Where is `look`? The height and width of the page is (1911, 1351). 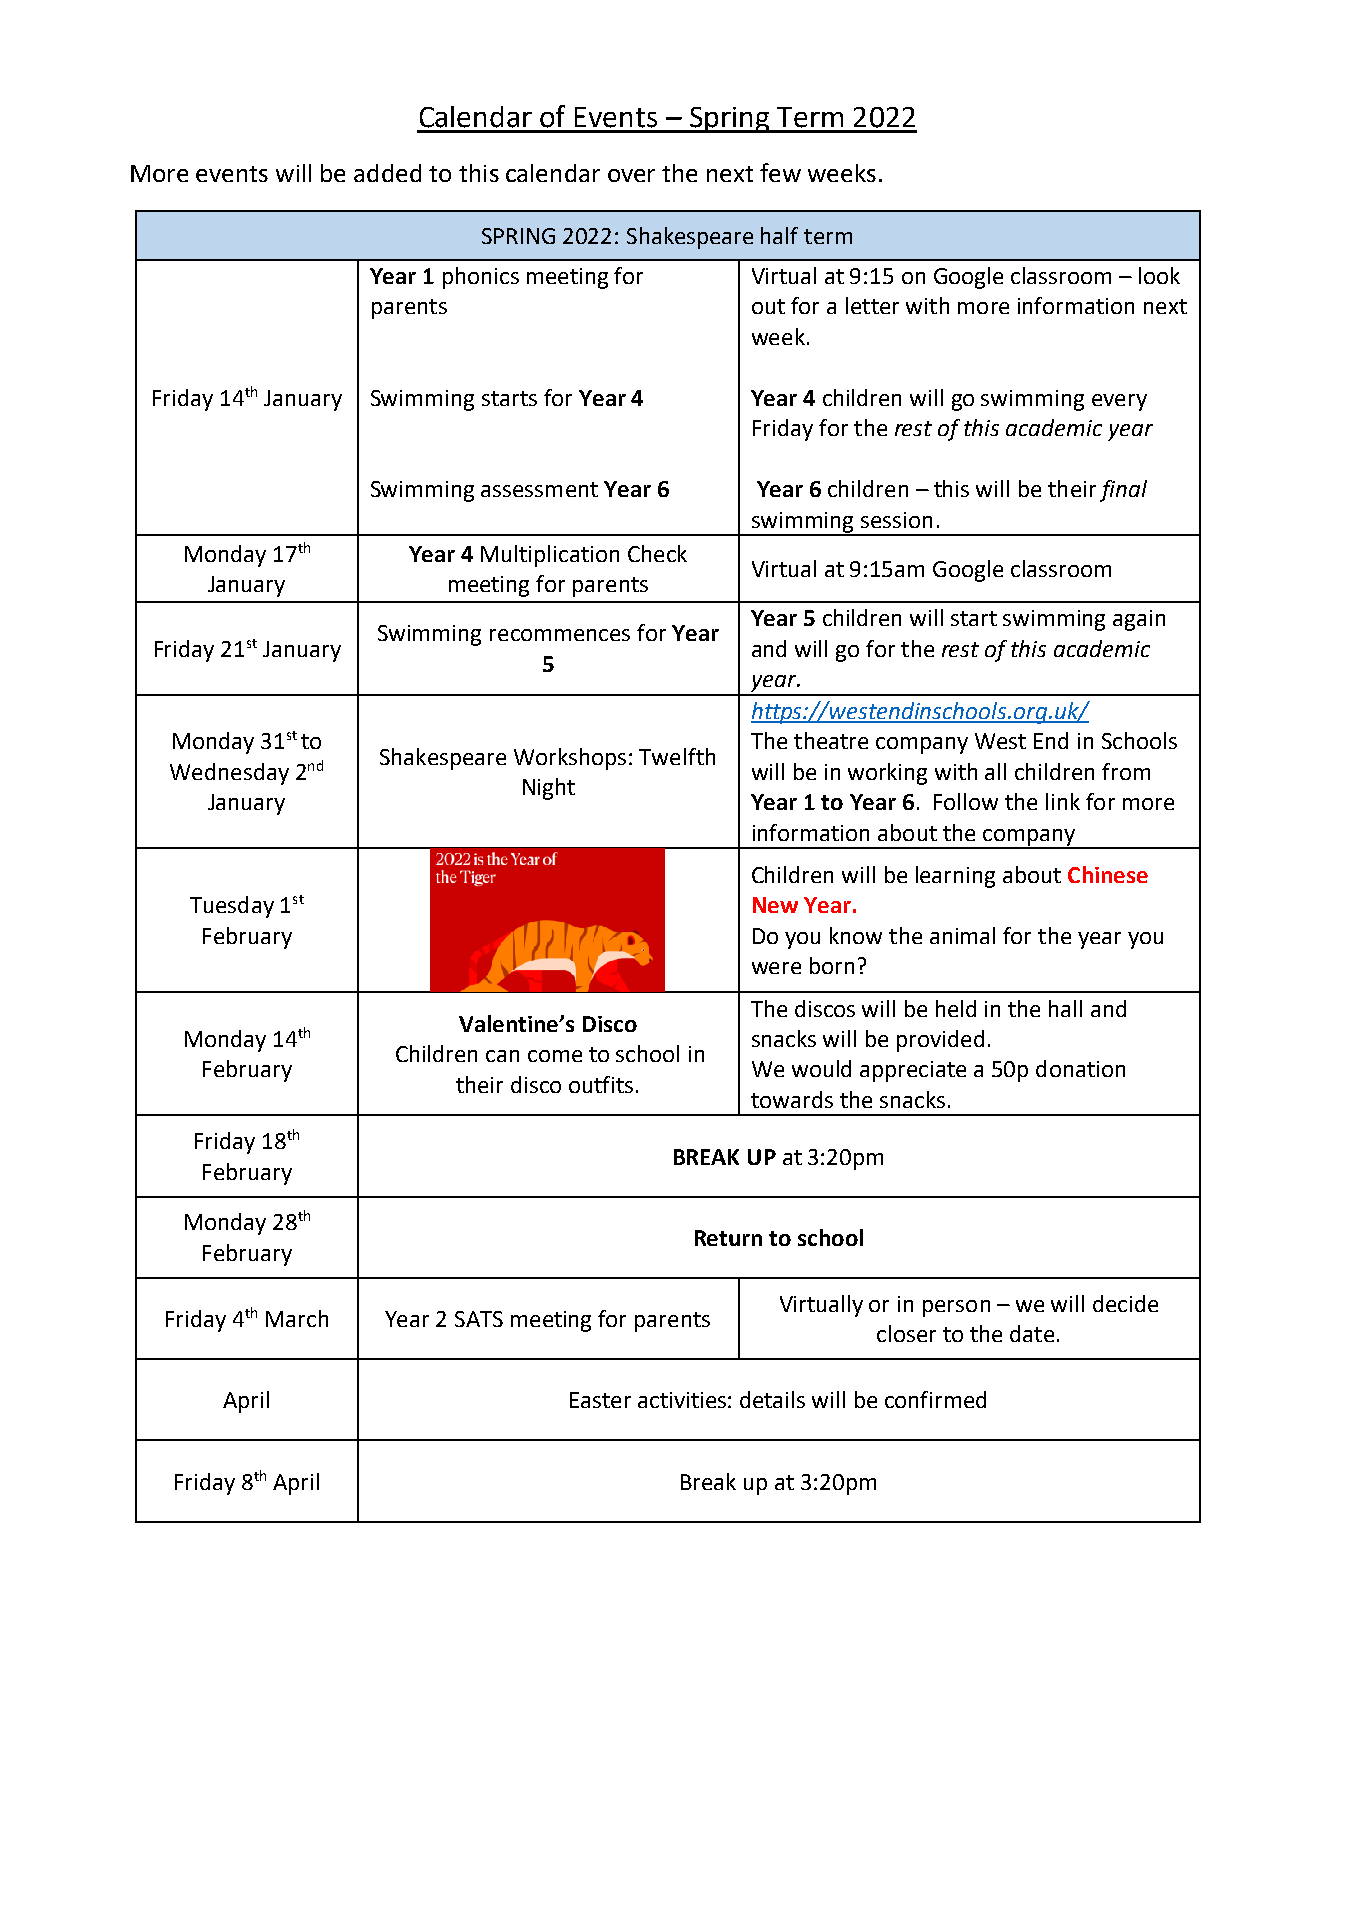 look is located at coordinates (1159, 275).
